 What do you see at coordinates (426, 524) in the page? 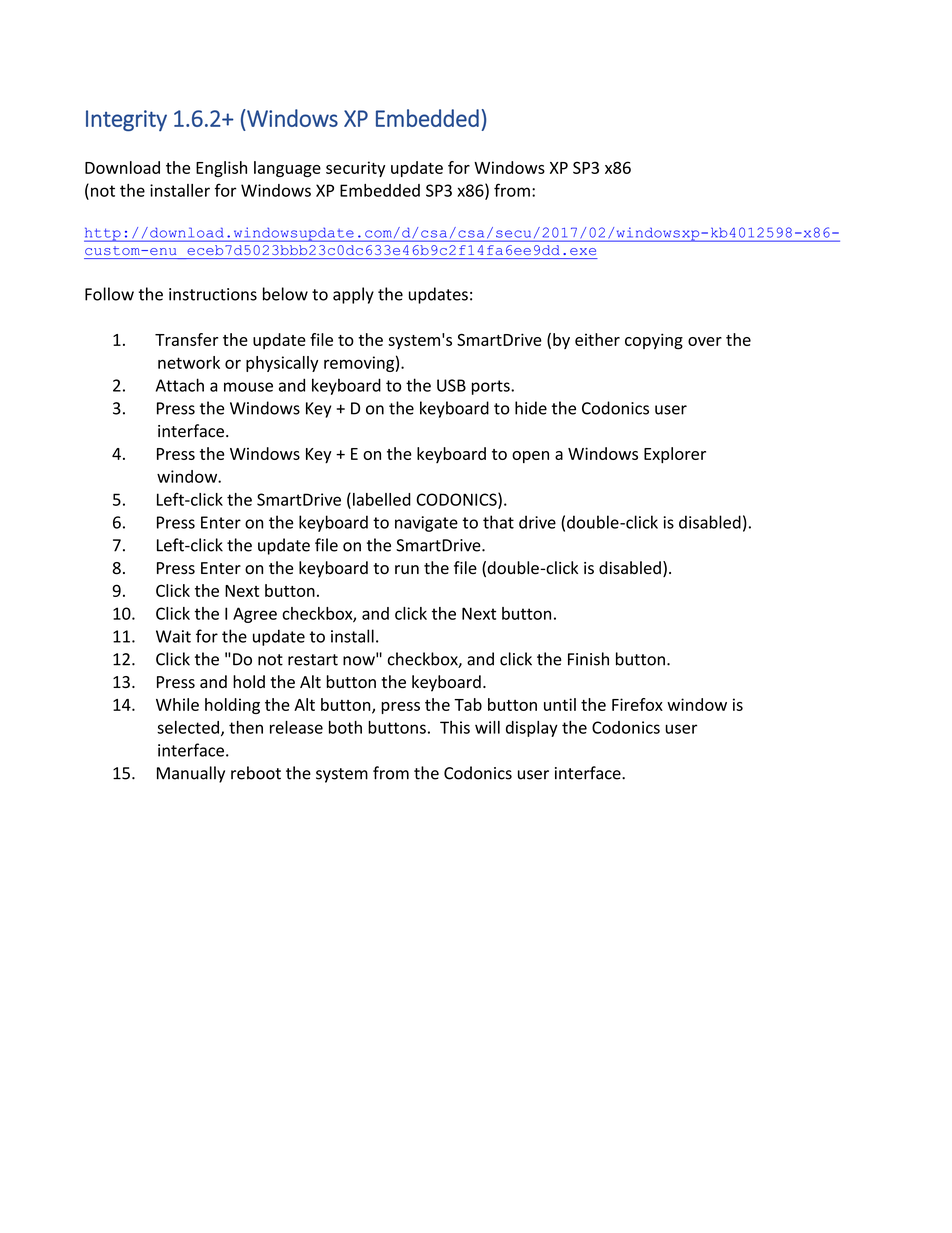
I see `navigate` at bounding box center [426, 524].
